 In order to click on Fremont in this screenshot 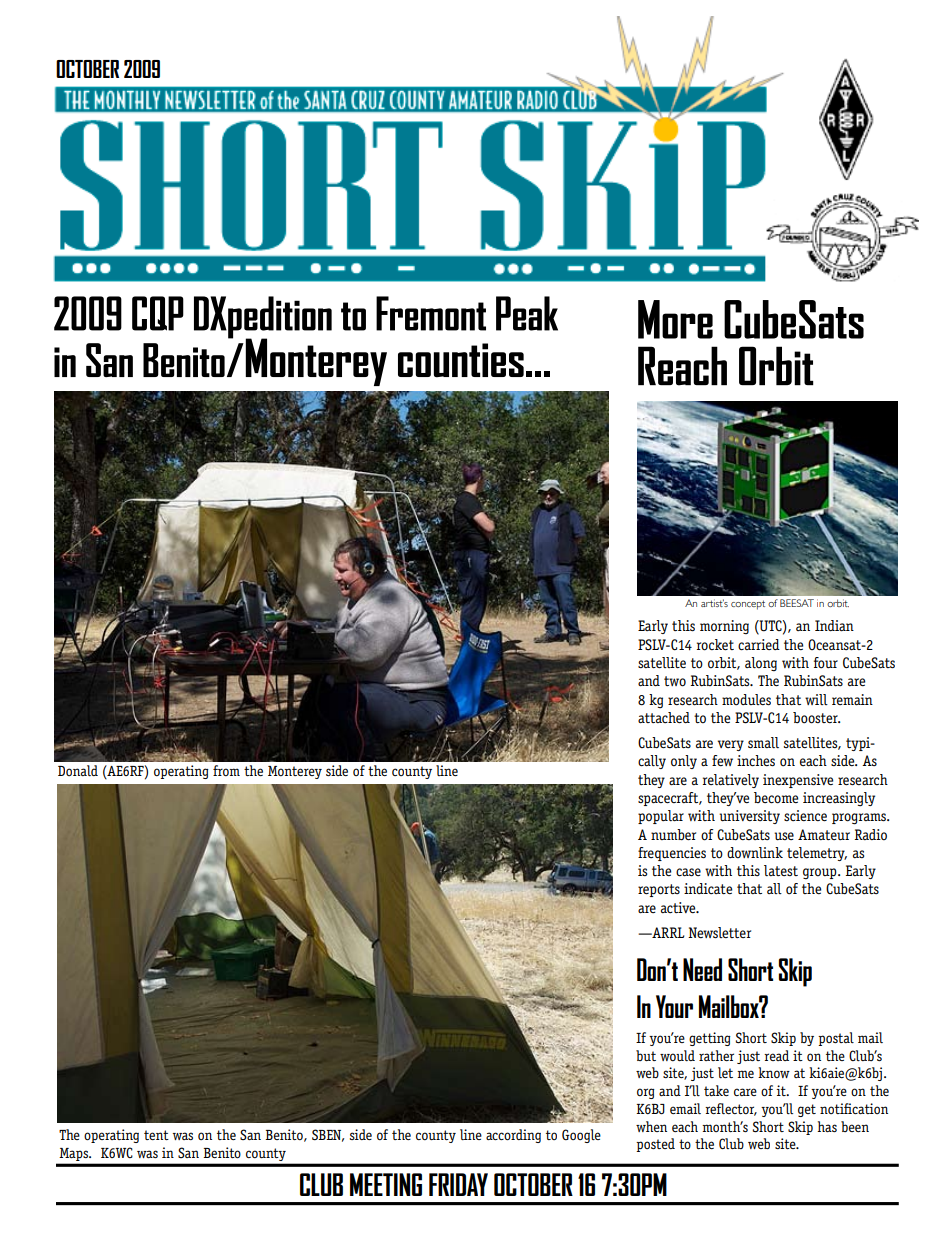, I will do `click(431, 313)`.
